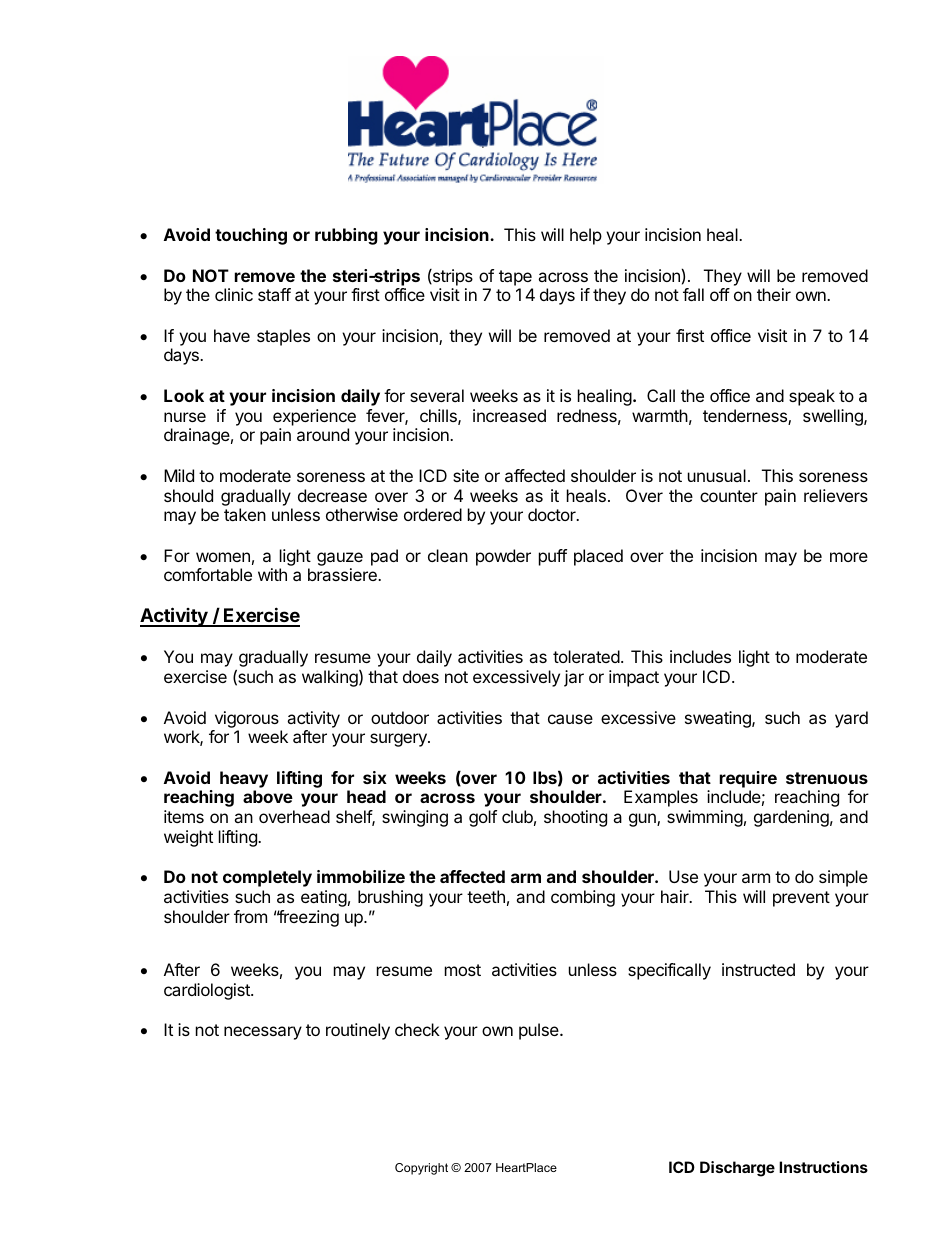  Describe the element at coordinates (483, 818) in the page. I see `golf` at that location.
